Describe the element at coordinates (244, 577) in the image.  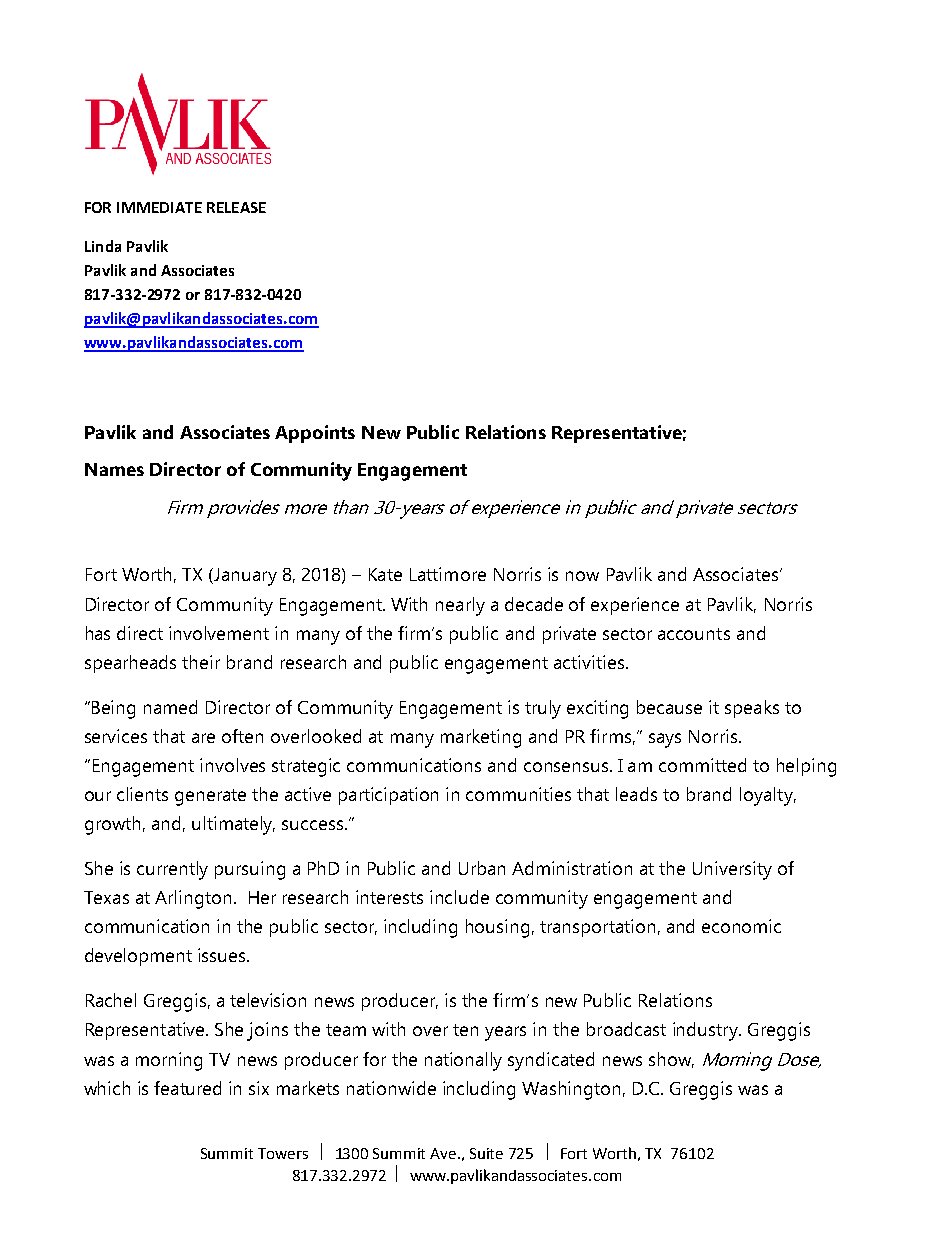
I see `January` at that location.
